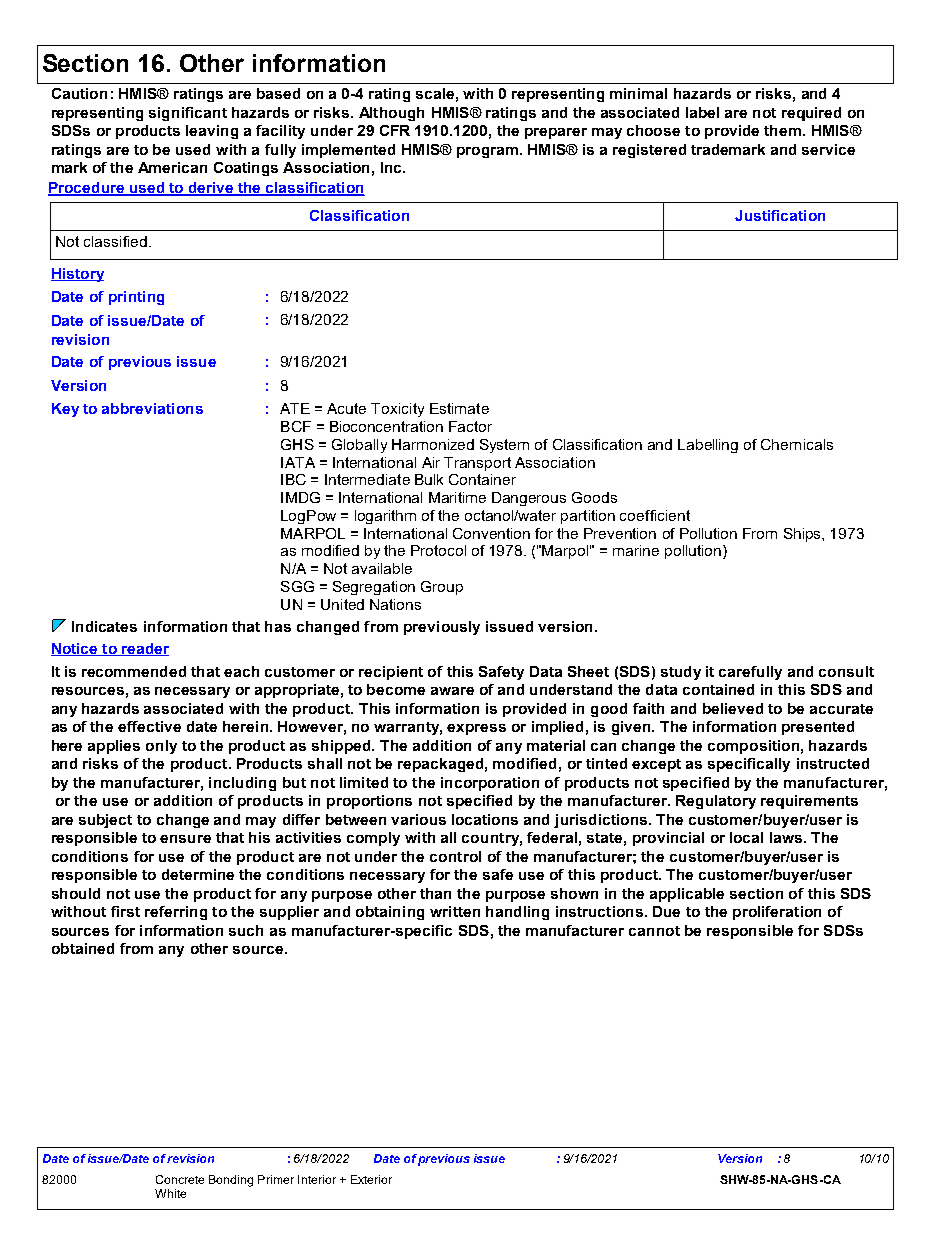 The height and width of the screenshot is (1233, 952). What do you see at coordinates (144, 649) in the screenshot?
I see `reader` at bounding box center [144, 649].
